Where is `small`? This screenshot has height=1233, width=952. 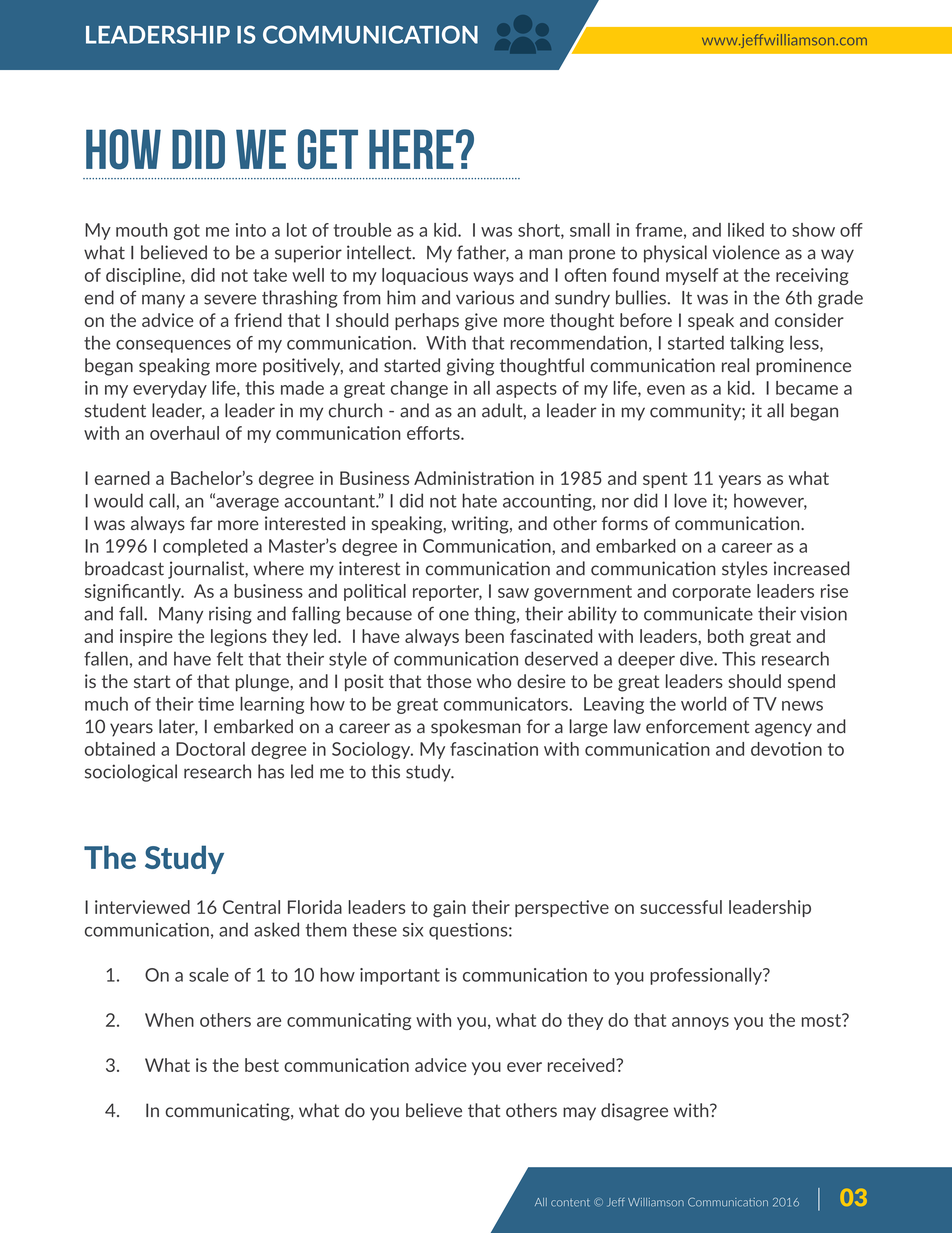
small is located at coordinates (590, 230).
